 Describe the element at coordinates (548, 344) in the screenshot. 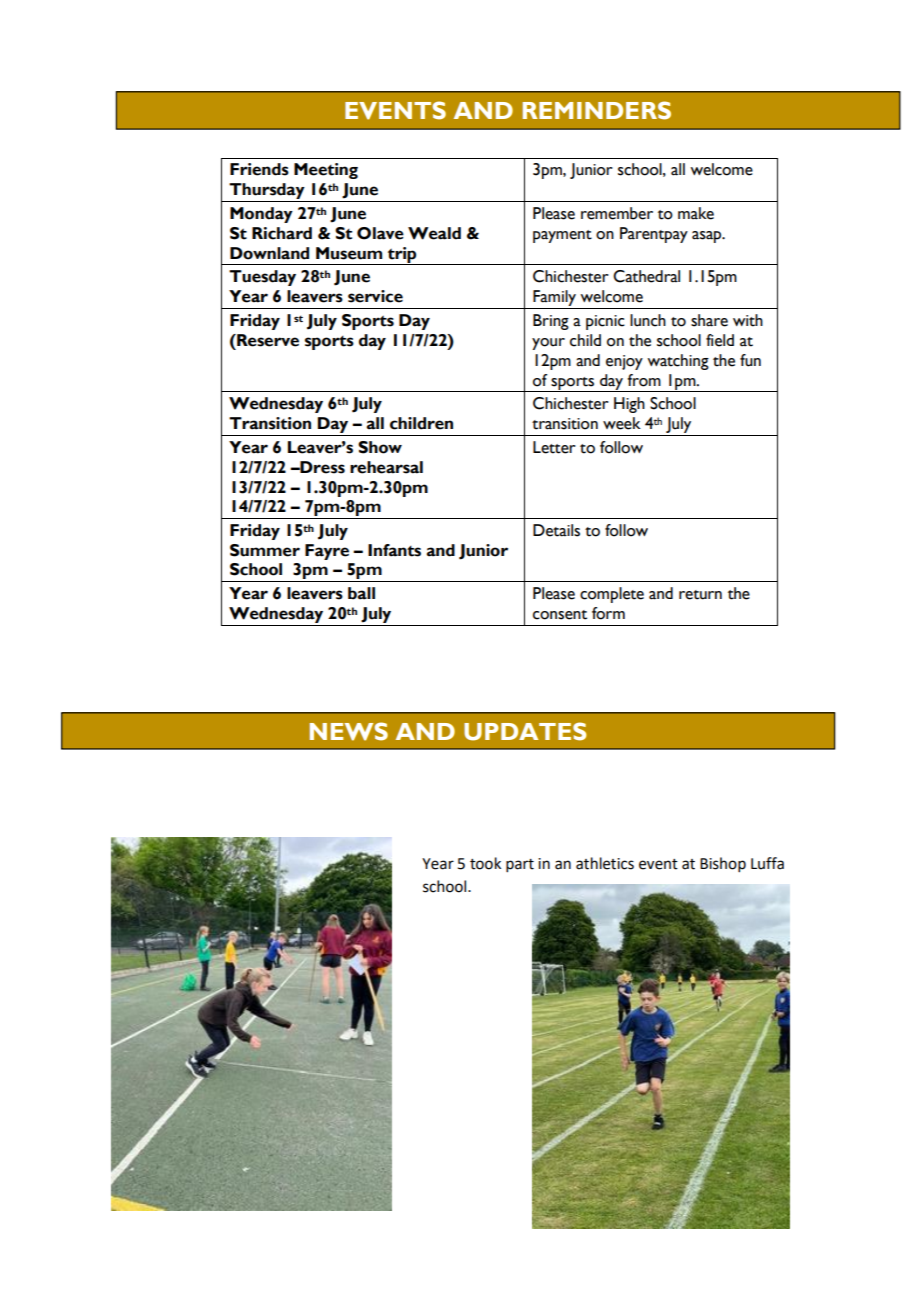

I see `your` at that location.
